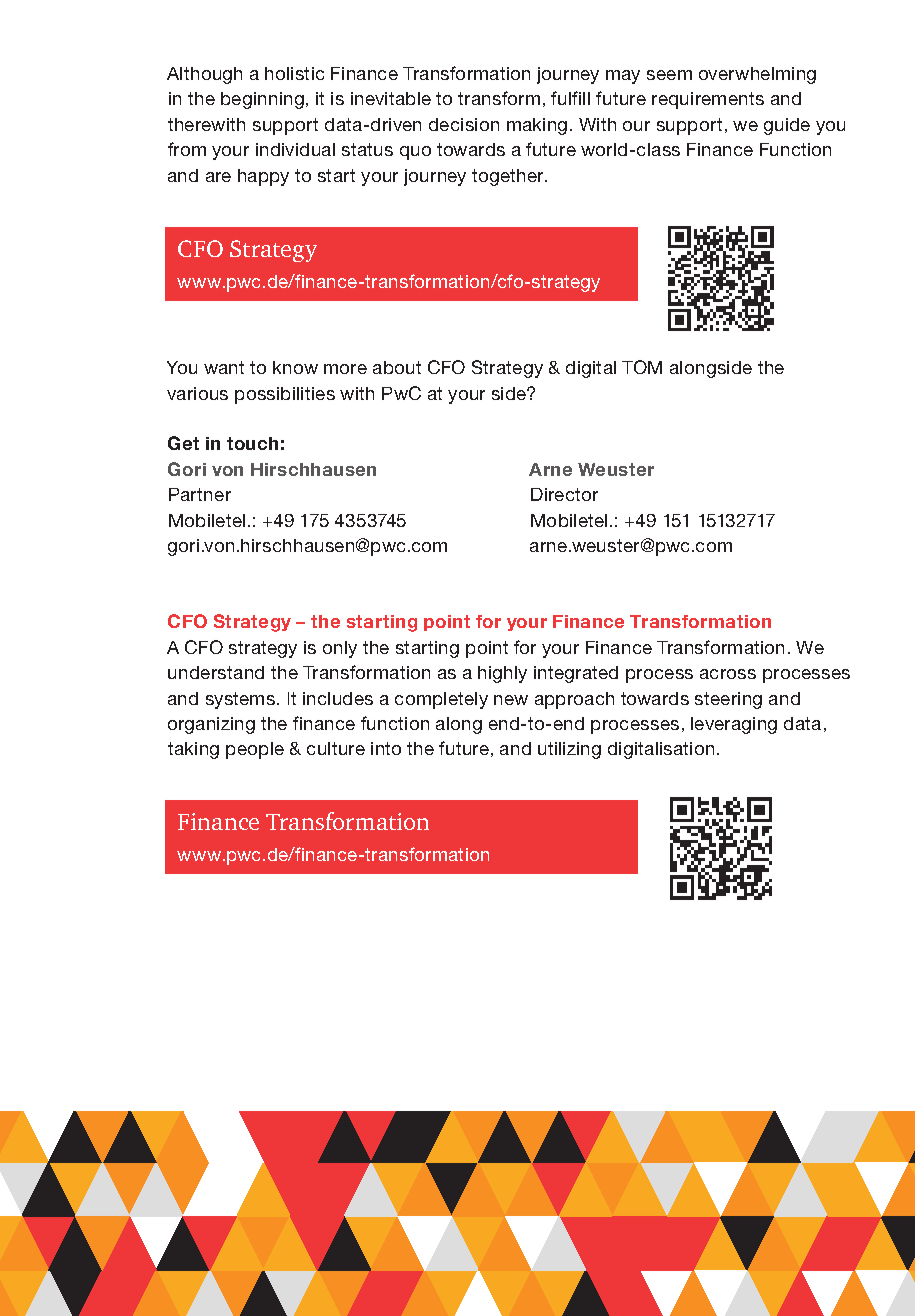 This page has height=1316, width=915. What do you see at coordinates (200, 494) in the page?
I see `Partner` at bounding box center [200, 494].
